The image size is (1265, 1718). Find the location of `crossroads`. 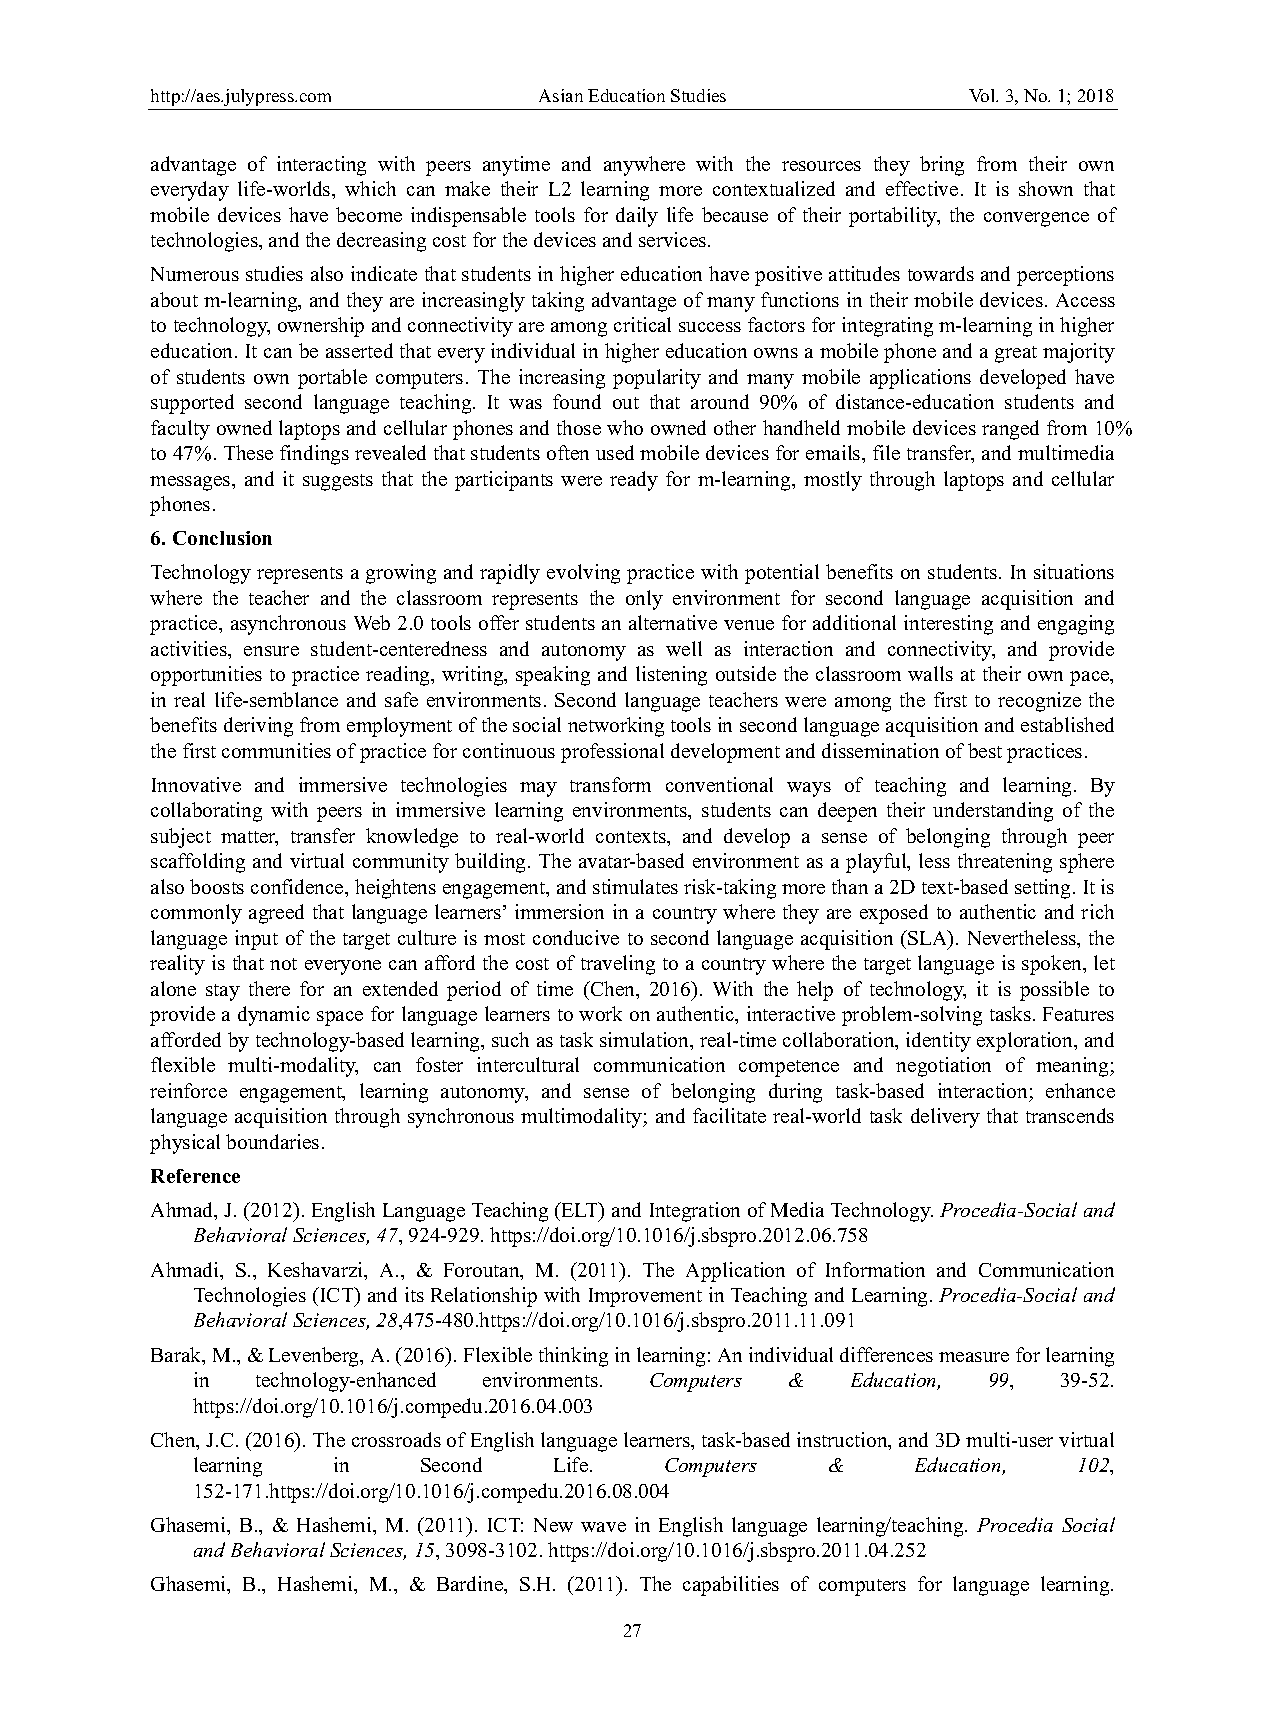

crossroads is located at coordinates (396, 1439).
